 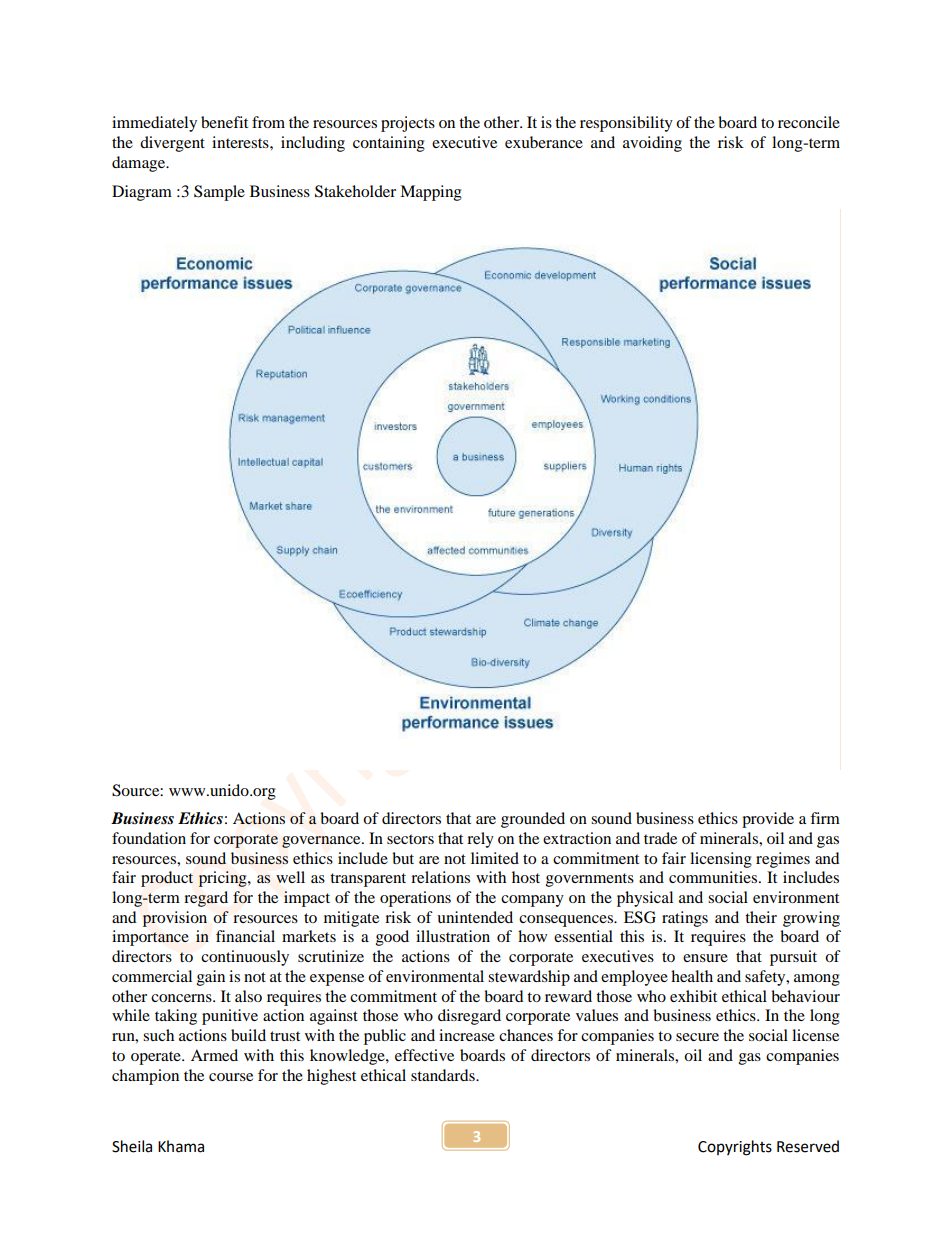 I want to click on foundation, so click(x=149, y=838).
